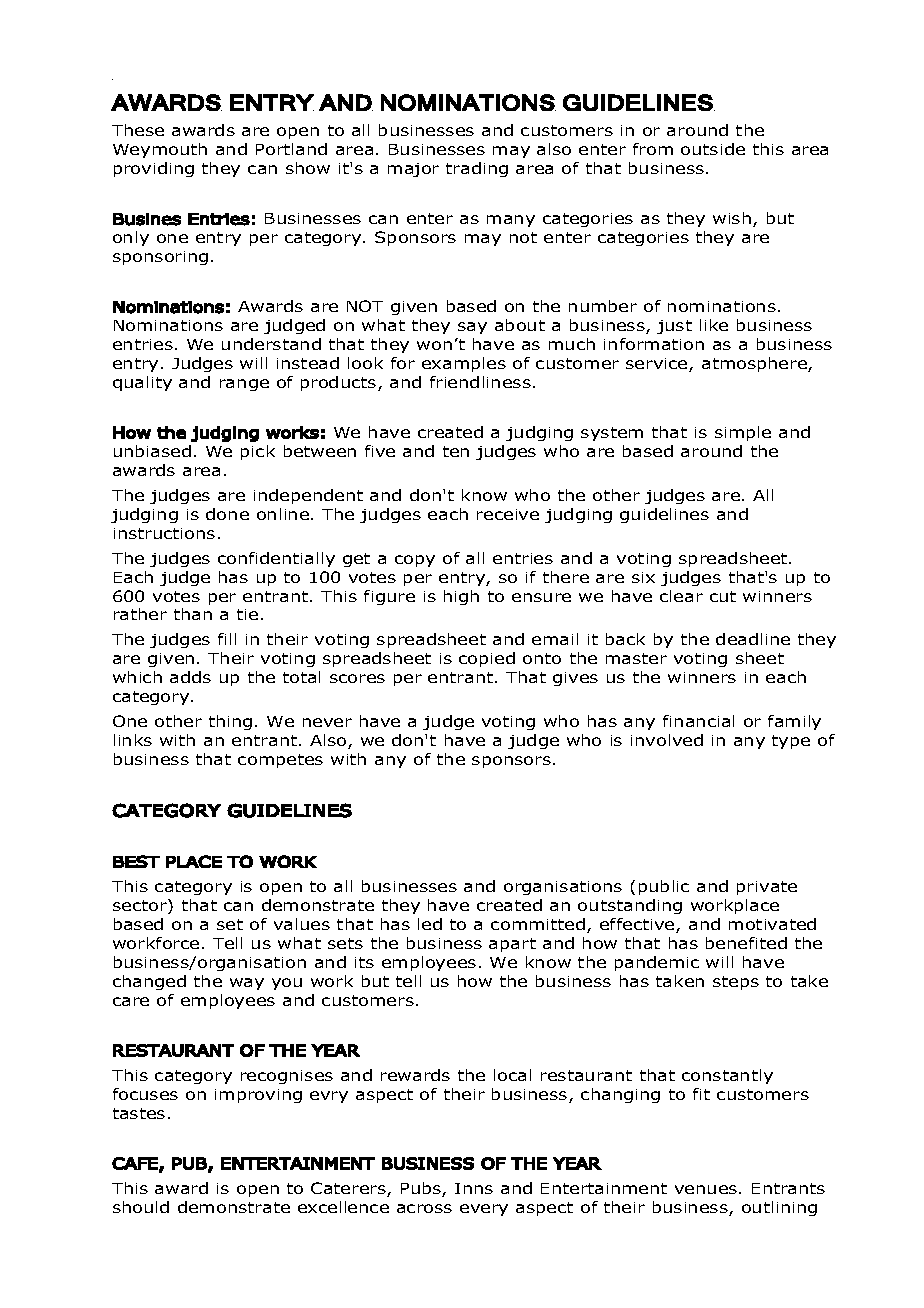 The image size is (924, 1308). I want to click on providing, so click(154, 169).
